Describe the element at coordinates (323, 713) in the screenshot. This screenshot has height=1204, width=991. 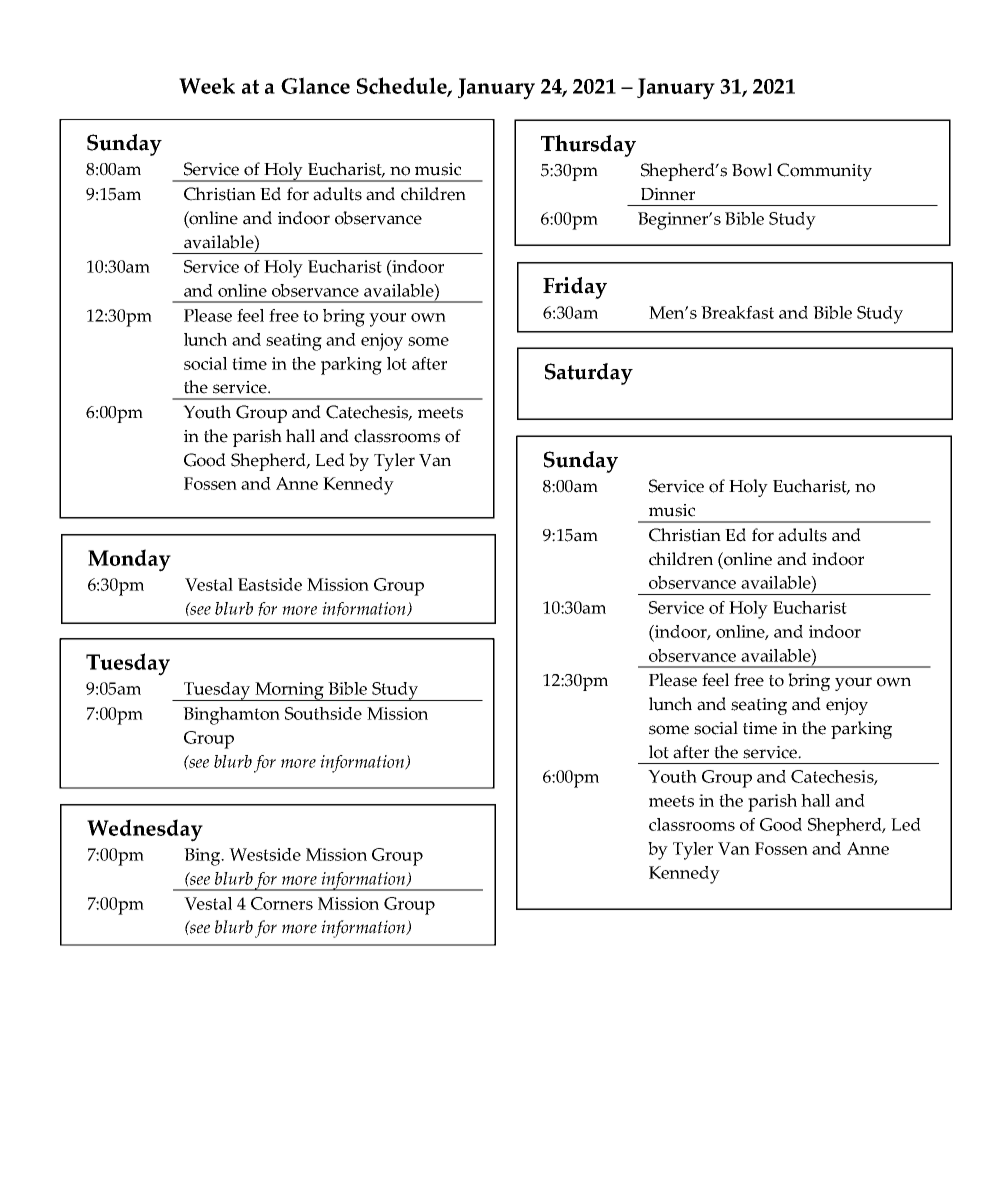
I see `Southside` at that location.
